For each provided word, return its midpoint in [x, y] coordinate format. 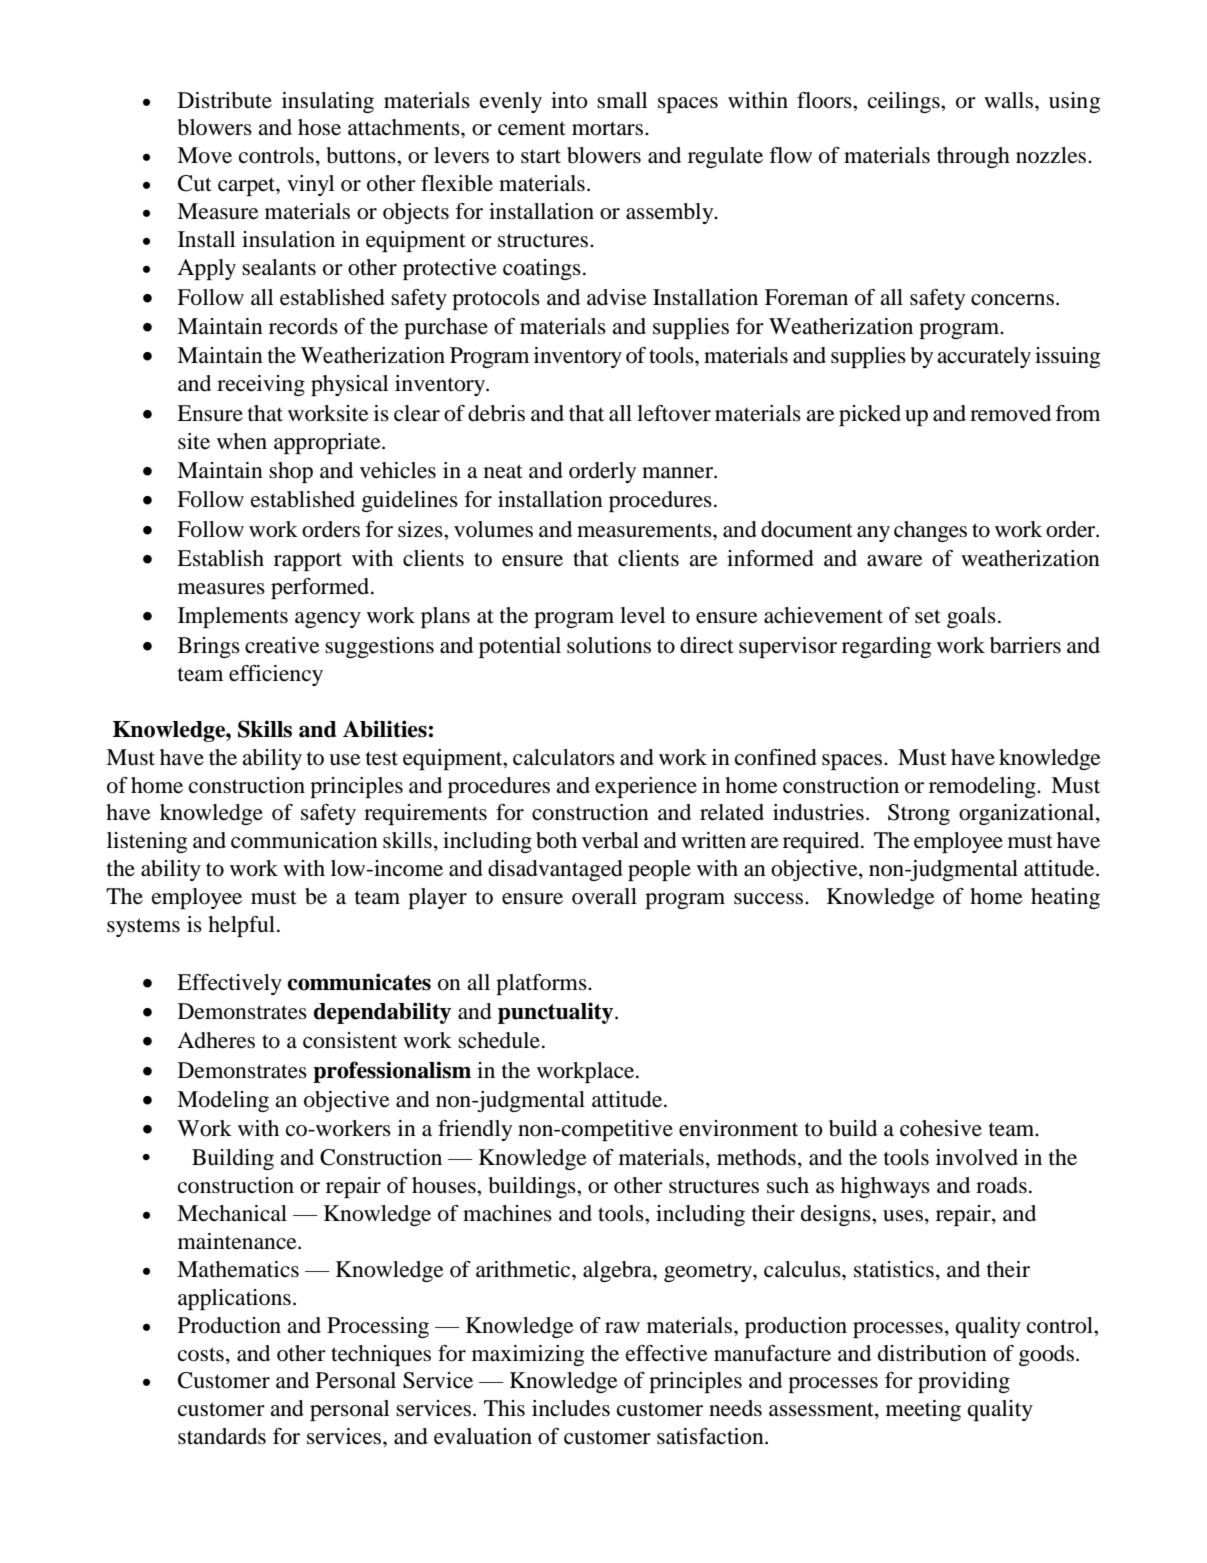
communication [304, 840]
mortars [609, 129]
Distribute [225, 100]
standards [222, 1436]
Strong [919, 814]
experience [646, 787]
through [973, 157]
